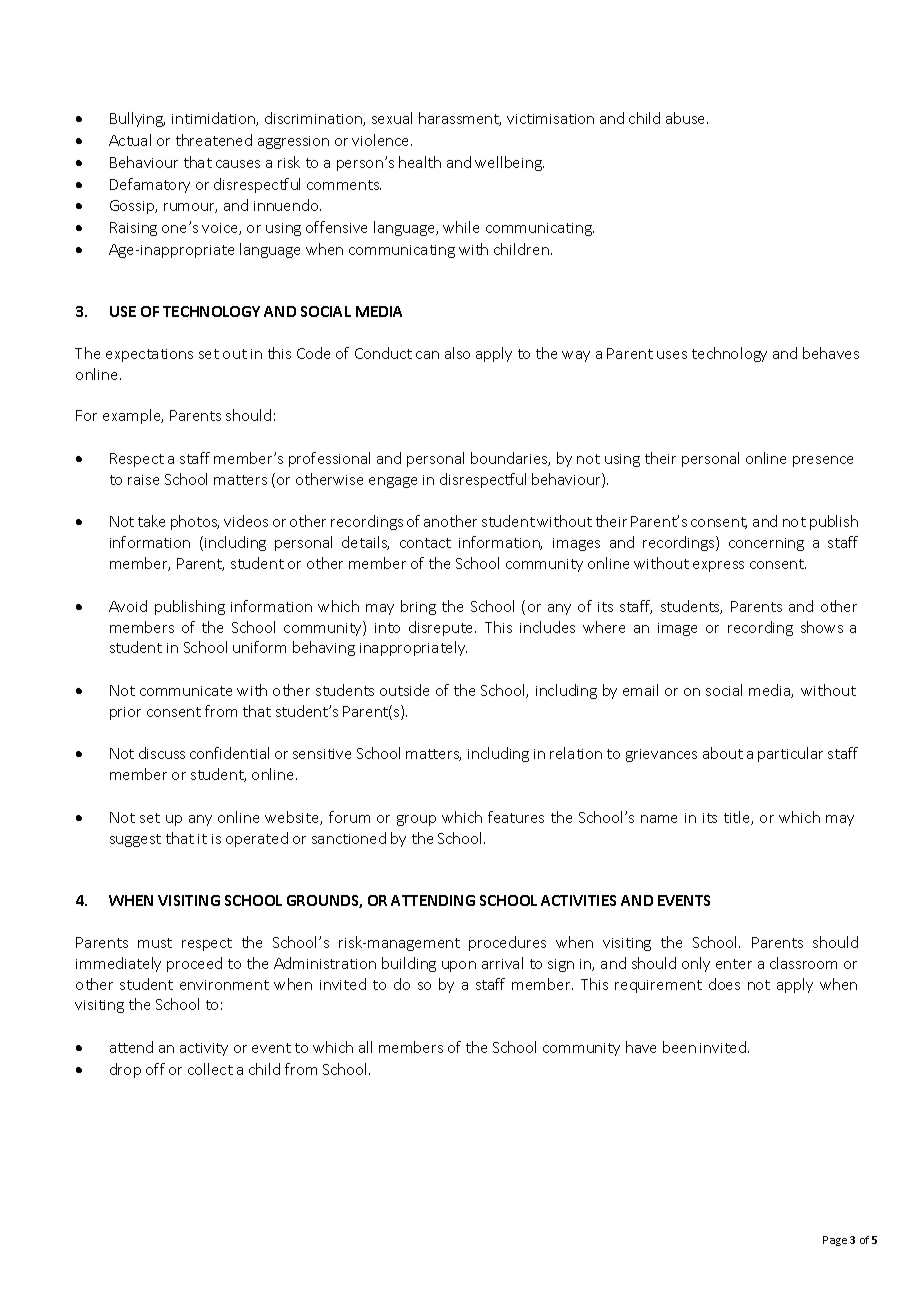 This screenshot has height=1308, width=924. I want to click on collect, so click(210, 1069).
